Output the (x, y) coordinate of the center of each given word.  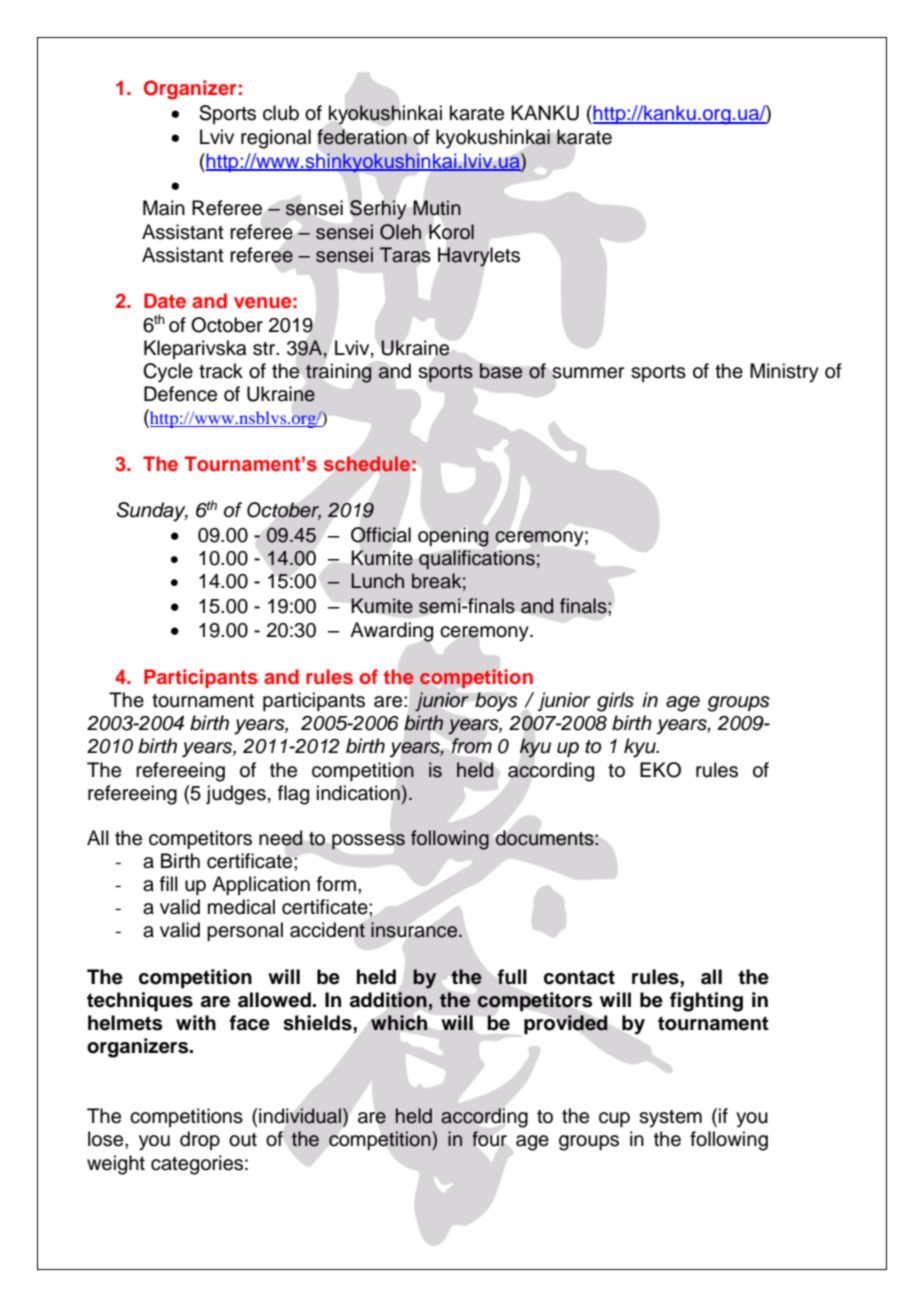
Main (164, 208)
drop (200, 1140)
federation (362, 137)
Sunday (152, 512)
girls (615, 702)
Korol (451, 232)
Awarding (391, 632)
